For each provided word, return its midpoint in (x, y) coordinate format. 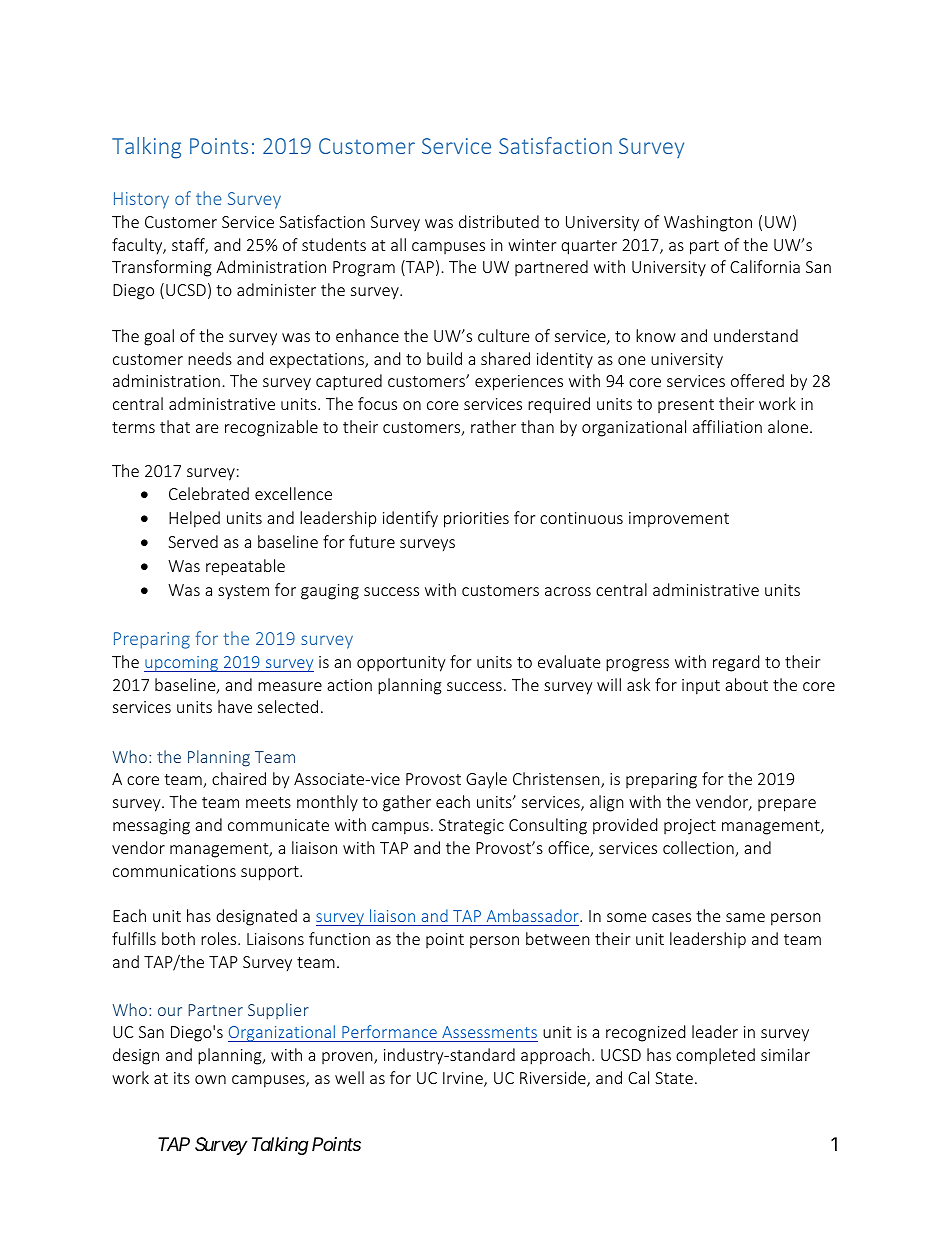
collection (699, 849)
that (175, 426)
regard (736, 663)
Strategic (471, 827)
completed (715, 1056)
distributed (499, 221)
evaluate (569, 661)
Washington (708, 223)
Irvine (464, 1079)
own (210, 1079)
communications (174, 871)
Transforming (162, 268)
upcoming (182, 664)
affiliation (727, 426)
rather (493, 426)
